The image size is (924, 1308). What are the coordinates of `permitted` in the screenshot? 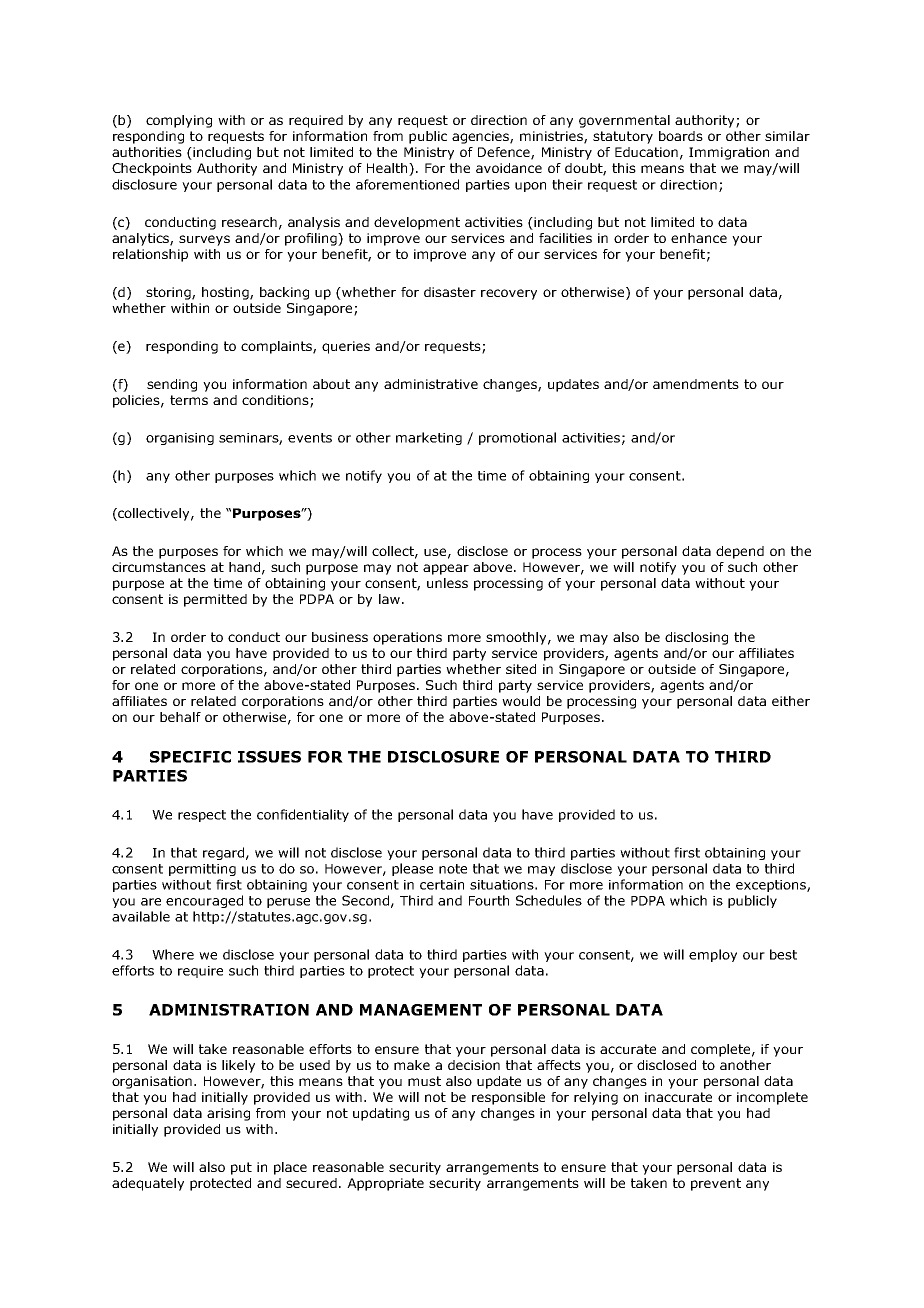 It's located at (215, 600).
